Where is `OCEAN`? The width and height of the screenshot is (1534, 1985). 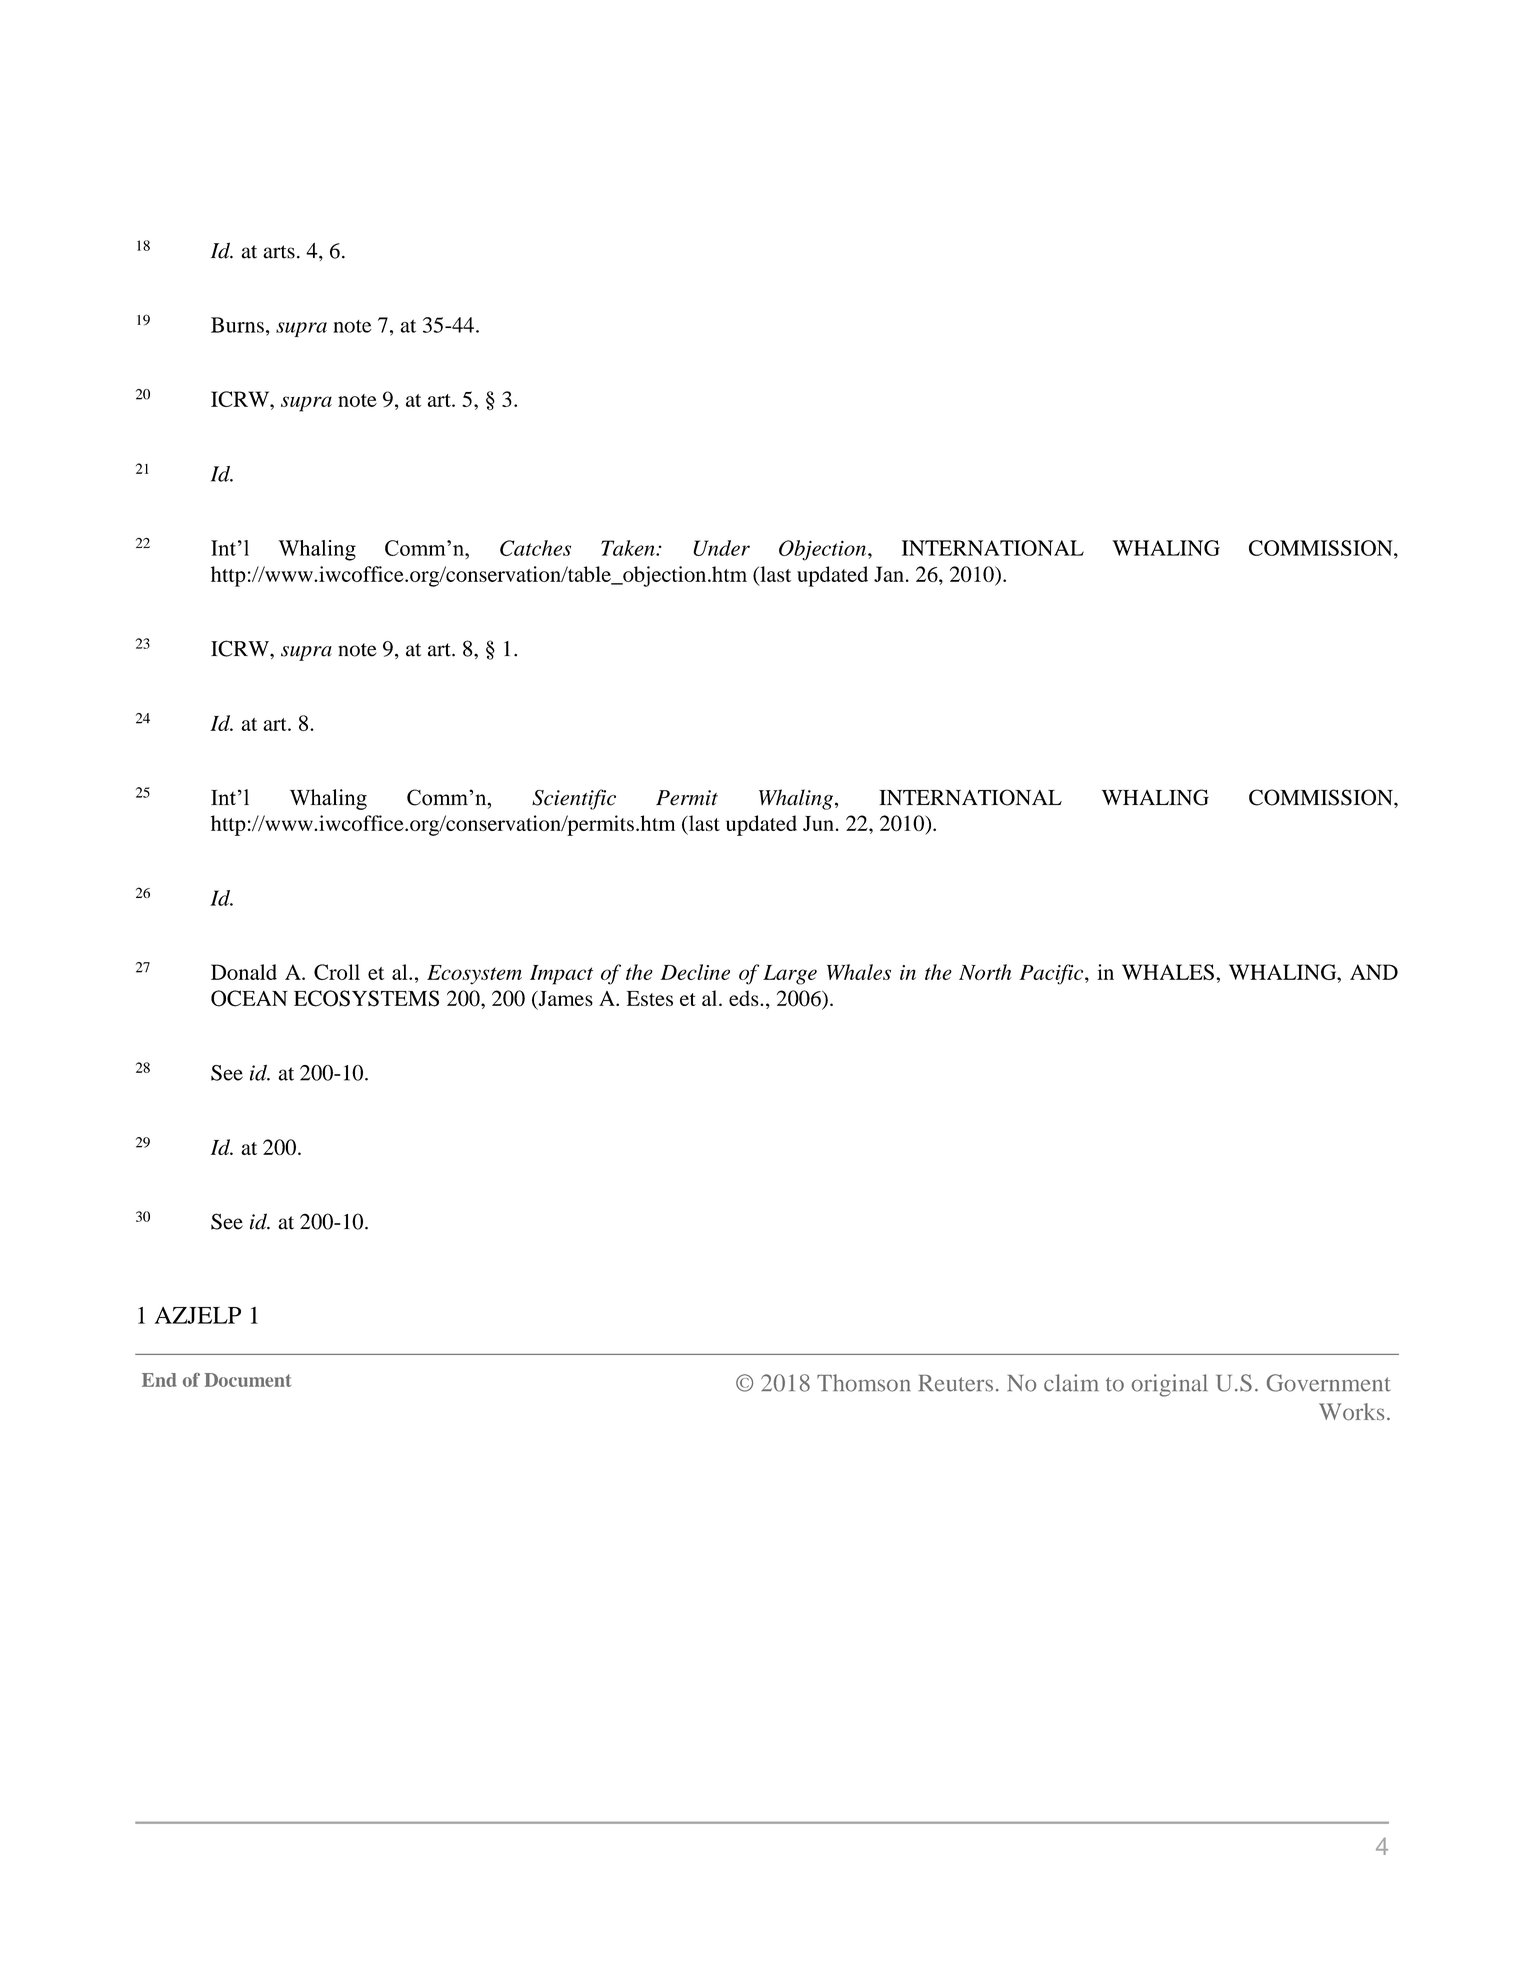 OCEAN is located at coordinates (249, 998).
